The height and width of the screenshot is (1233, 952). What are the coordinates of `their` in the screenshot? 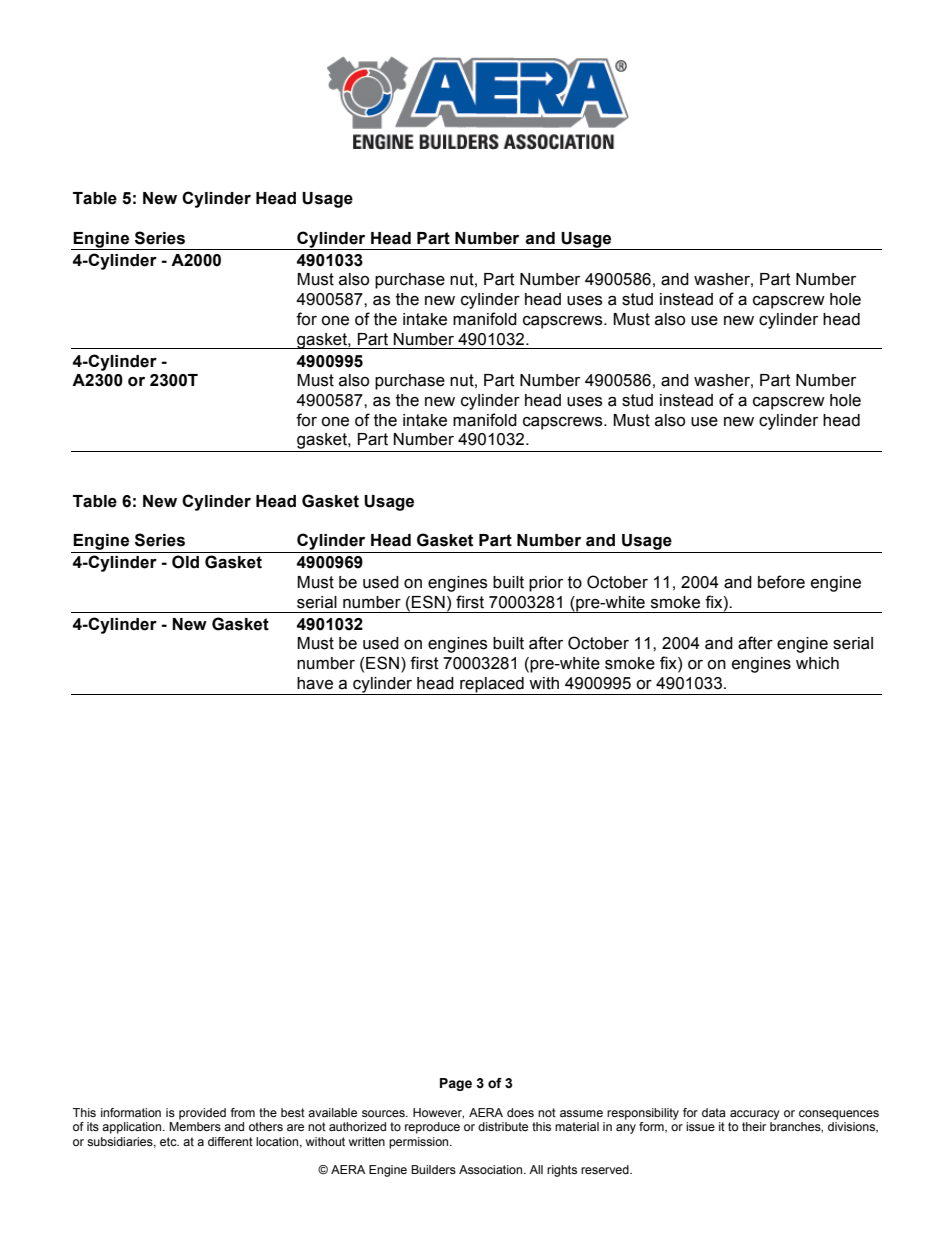 It's located at (754, 1126).
